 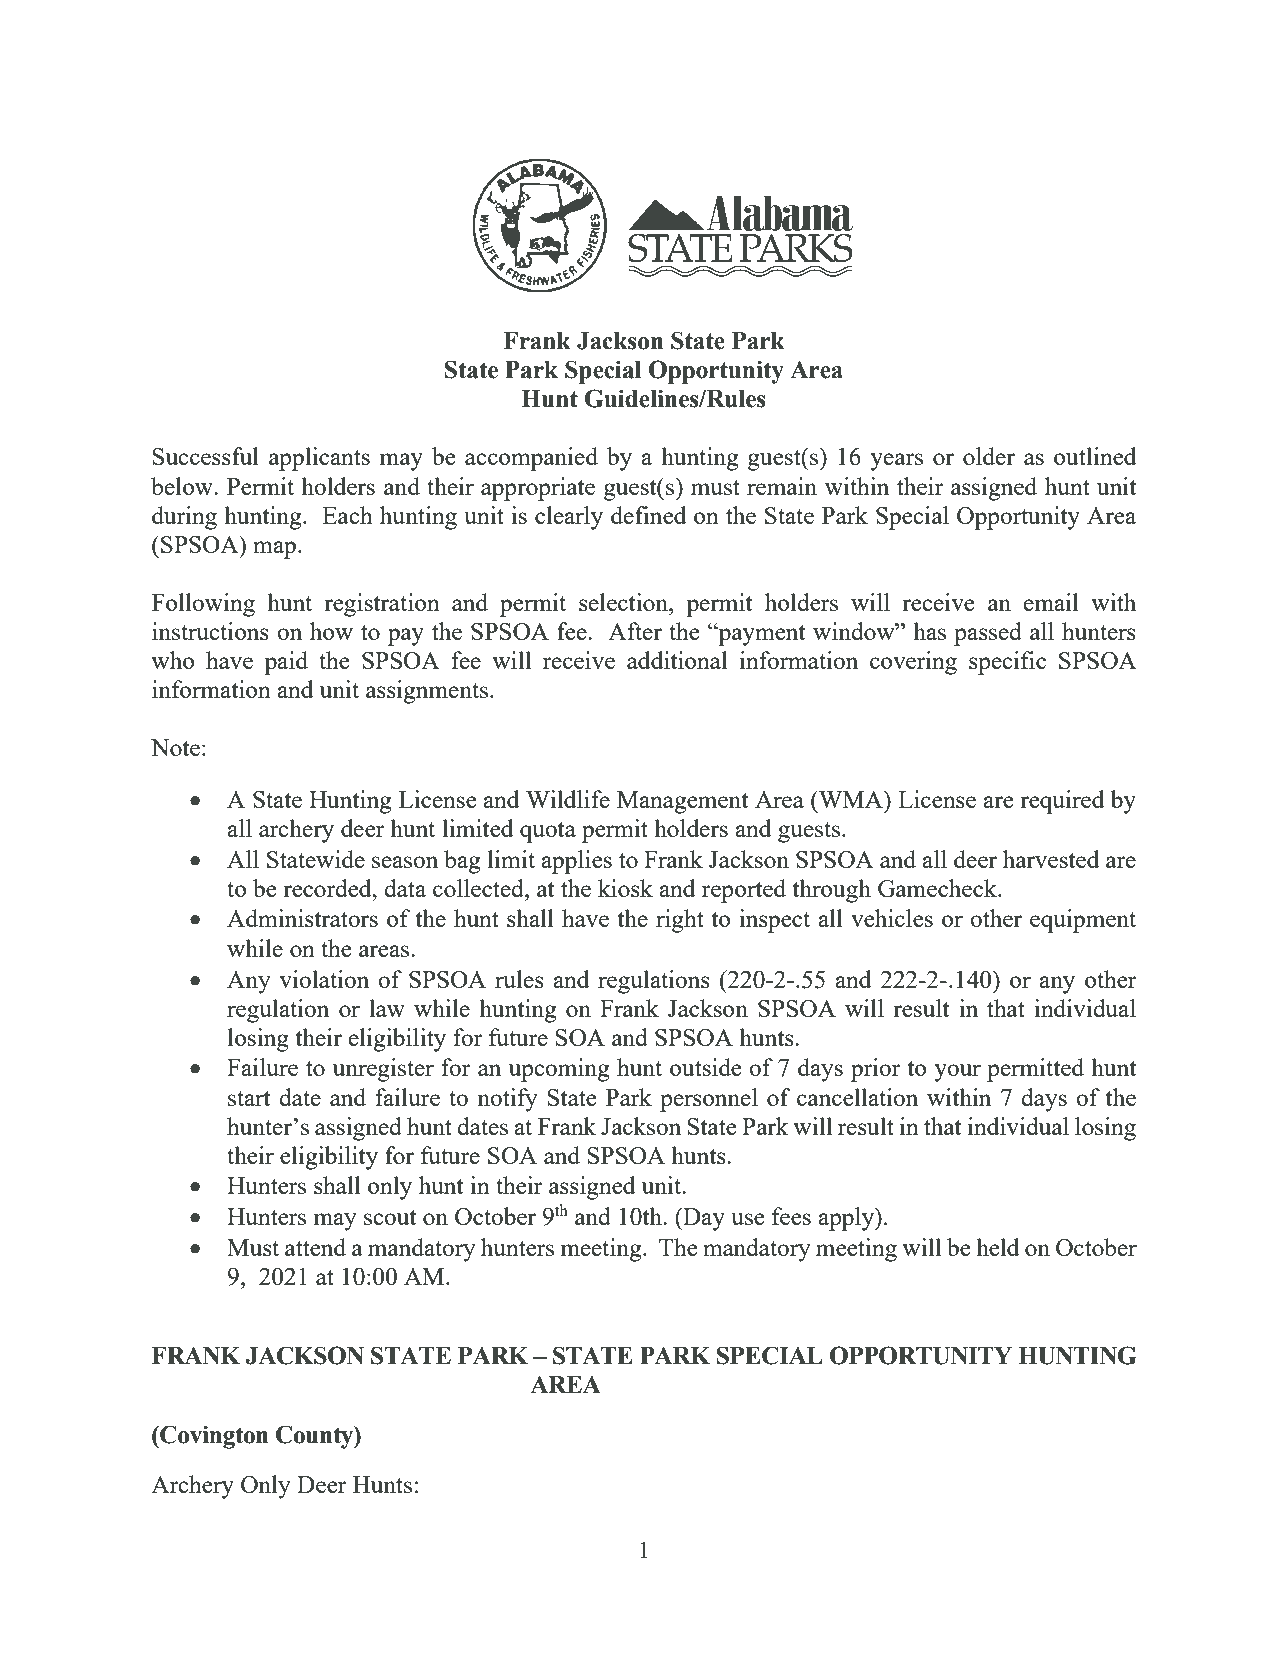 I want to click on applicants, so click(x=319, y=459).
